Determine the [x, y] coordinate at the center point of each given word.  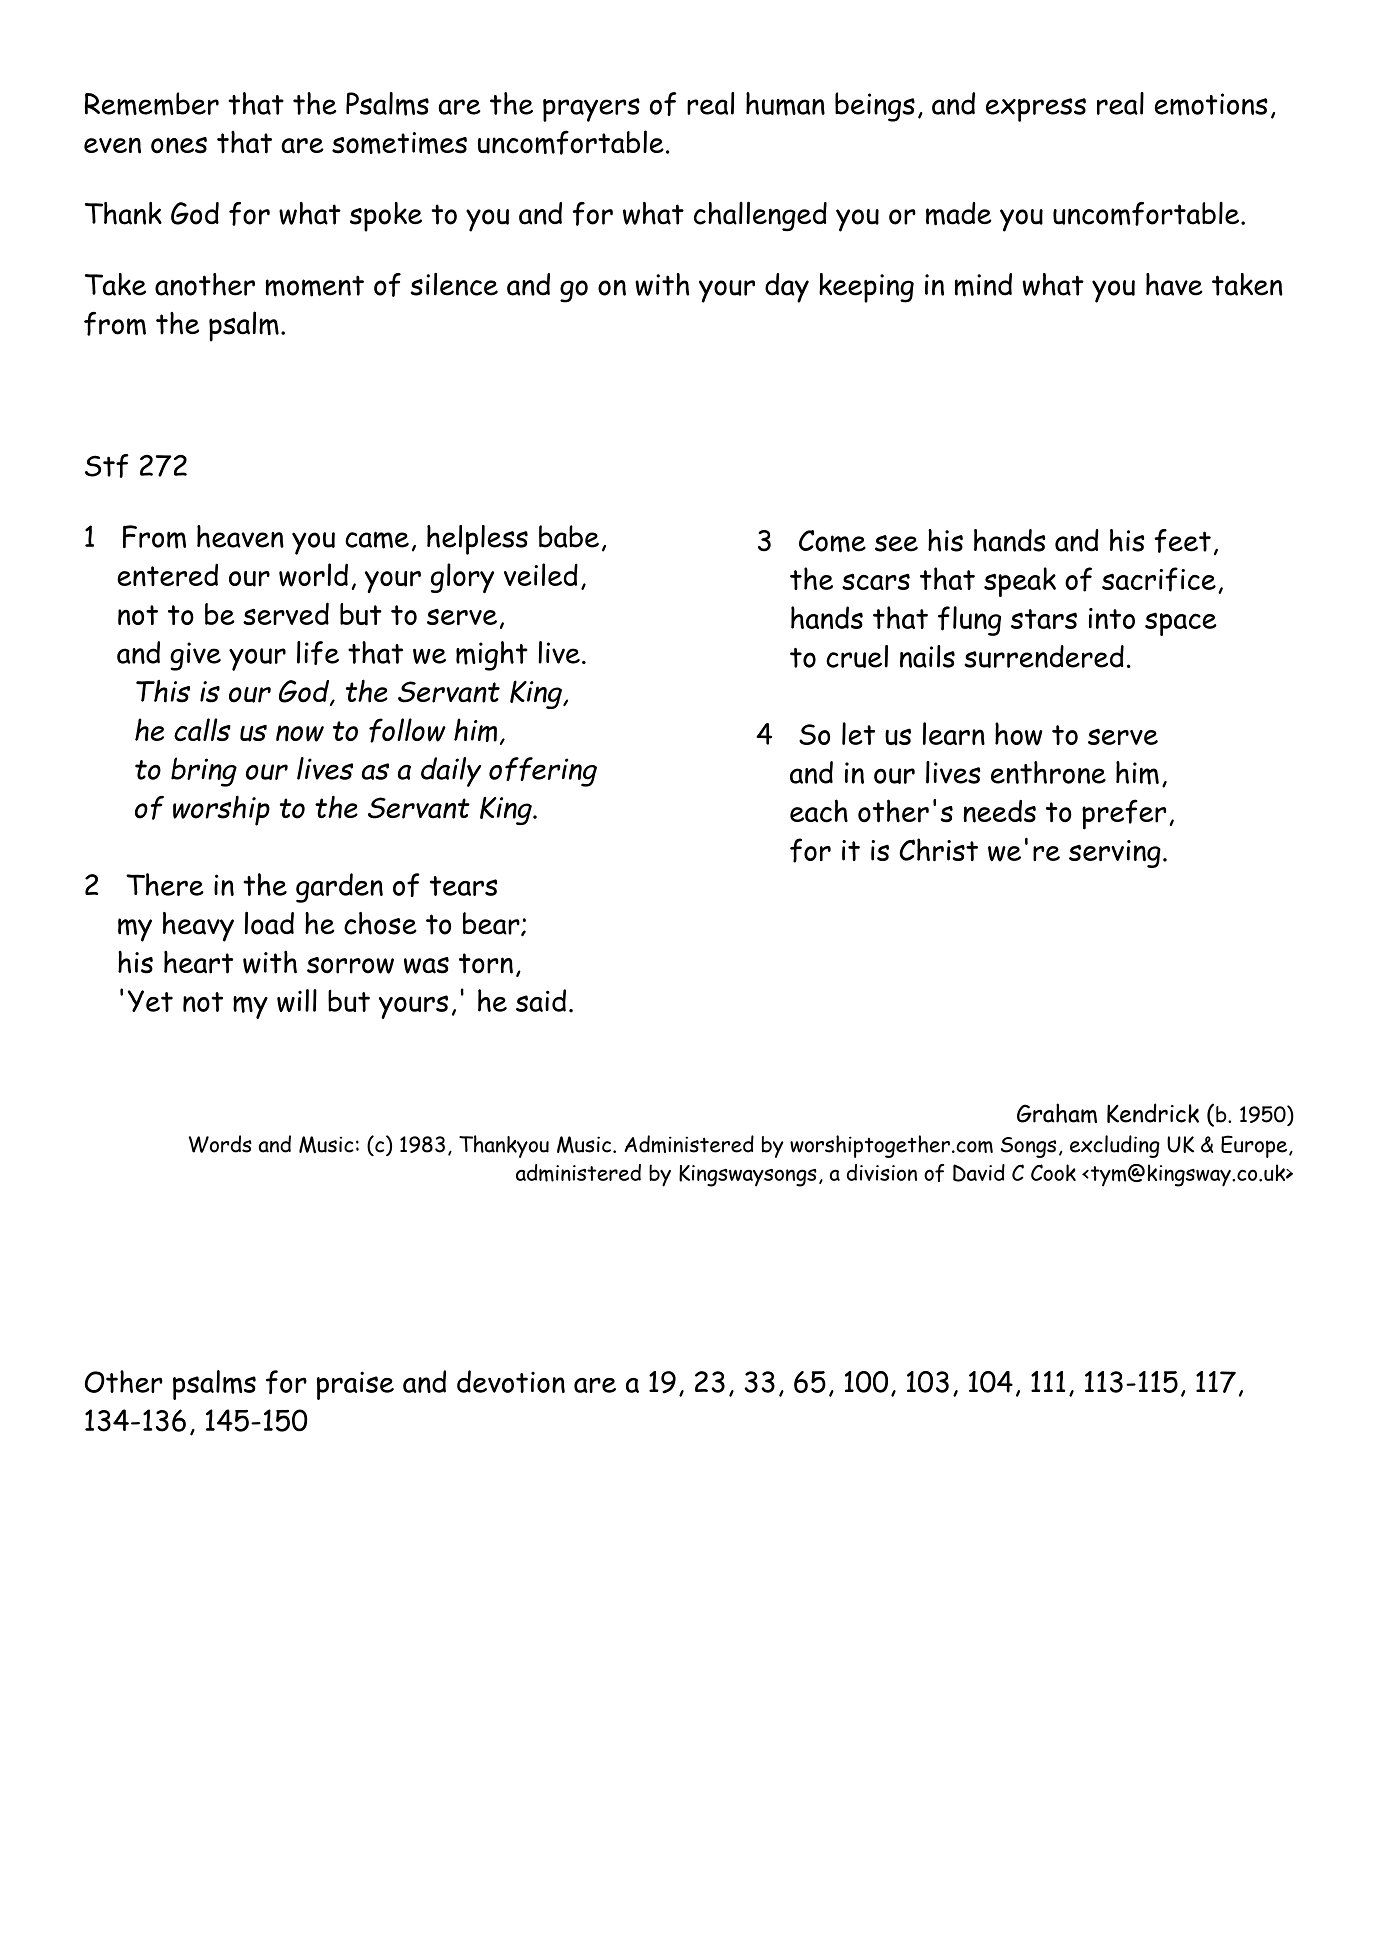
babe [569, 536]
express [1036, 110]
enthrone [1048, 772]
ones [179, 145]
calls [202, 729]
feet [1182, 541]
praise [355, 1385]
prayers [591, 110]
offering [543, 772]
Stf [107, 466]
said [541, 1000]
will [297, 1000]
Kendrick [1153, 1113]
